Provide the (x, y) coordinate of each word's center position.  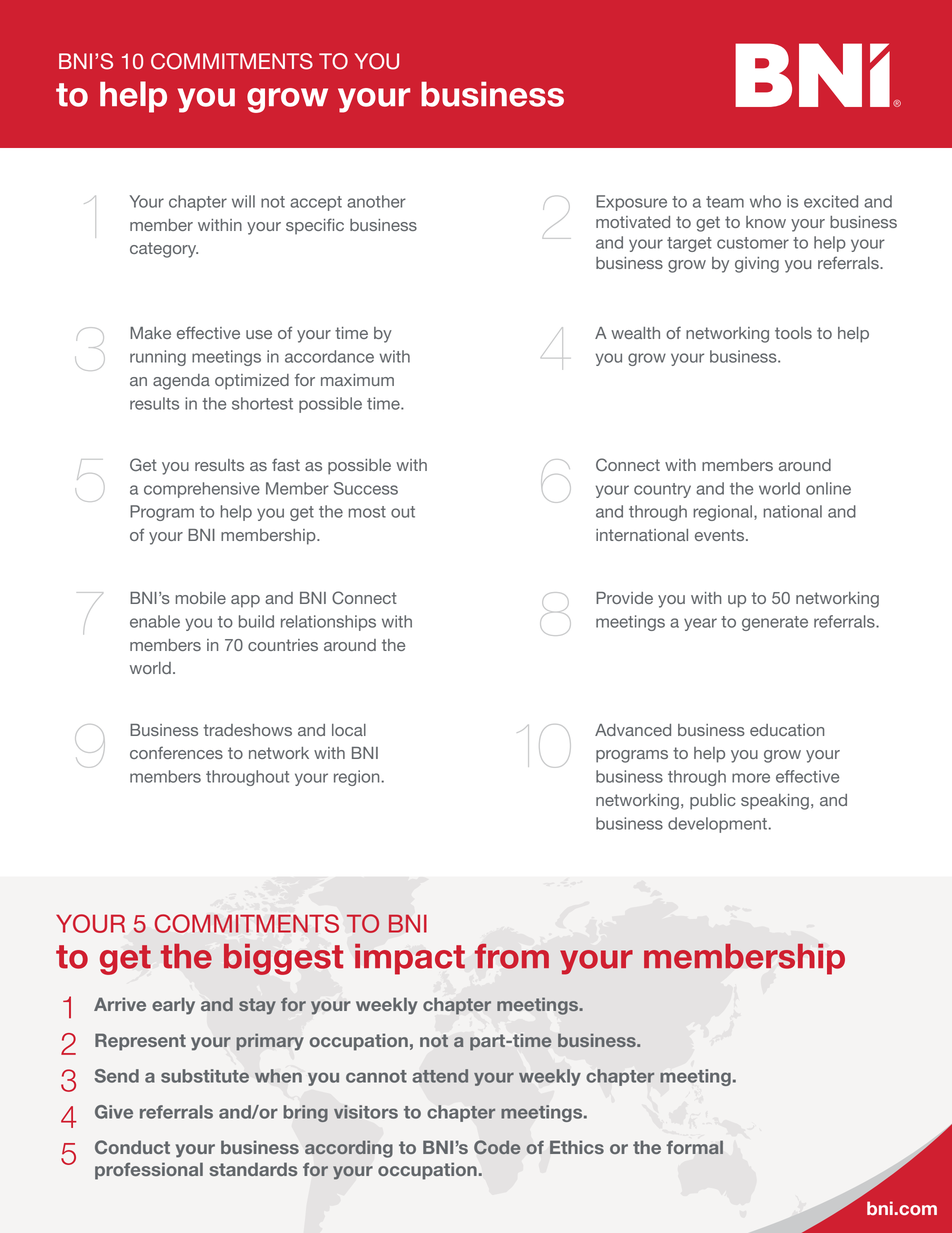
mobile (201, 598)
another (376, 201)
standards (253, 1169)
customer (753, 243)
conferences (176, 752)
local (349, 730)
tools (793, 333)
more (751, 778)
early (173, 1006)
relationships (328, 623)
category (164, 250)
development (717, 825)
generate (775, 623)
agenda (181, 382)
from (512, 956)
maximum (357, 380)
